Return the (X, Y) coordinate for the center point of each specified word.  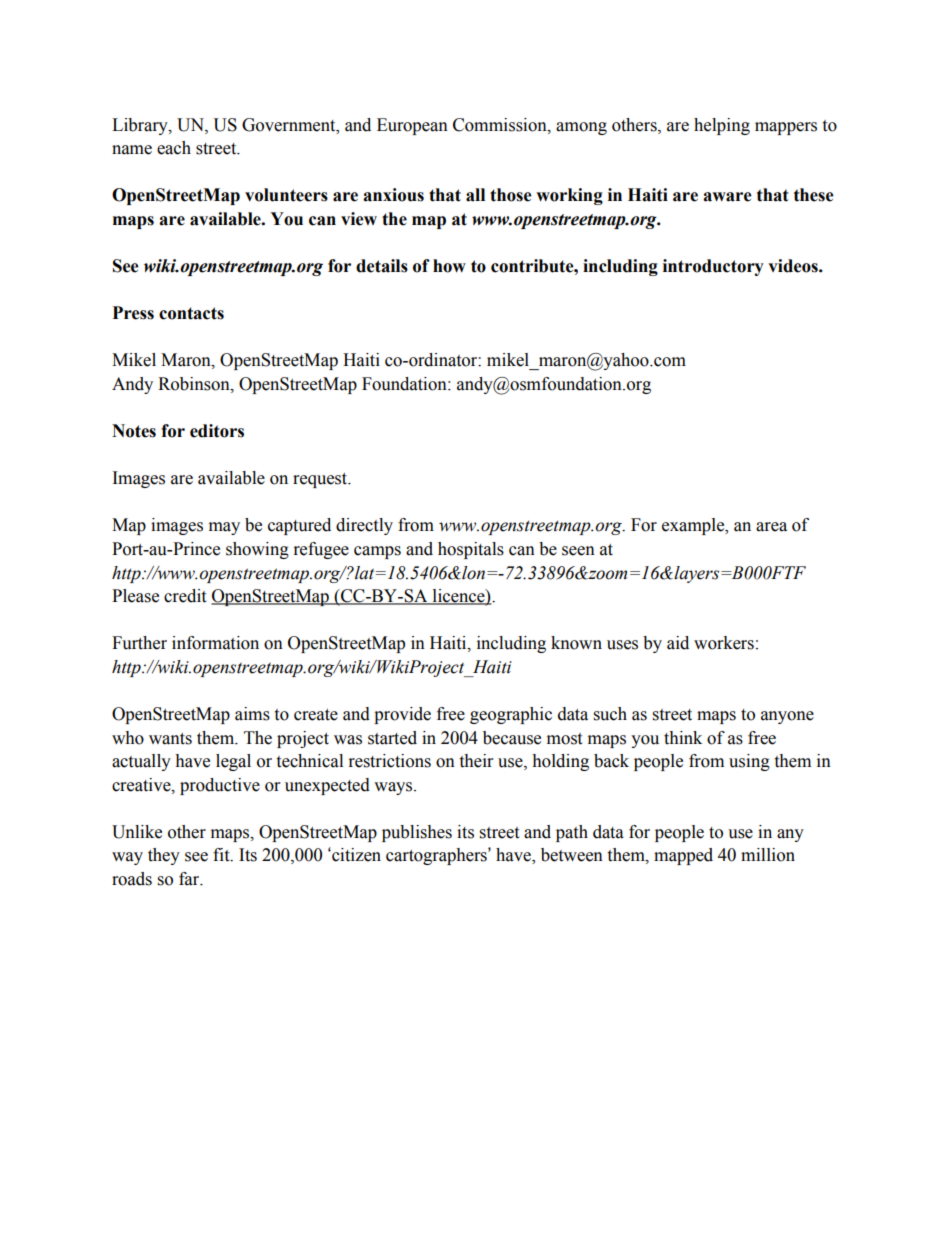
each (174, 148)
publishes (417, 833)
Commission (501, 125)
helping (722, 126)
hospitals (471, 550)
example (694, 526)
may (224, 528)
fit (222, 855)
